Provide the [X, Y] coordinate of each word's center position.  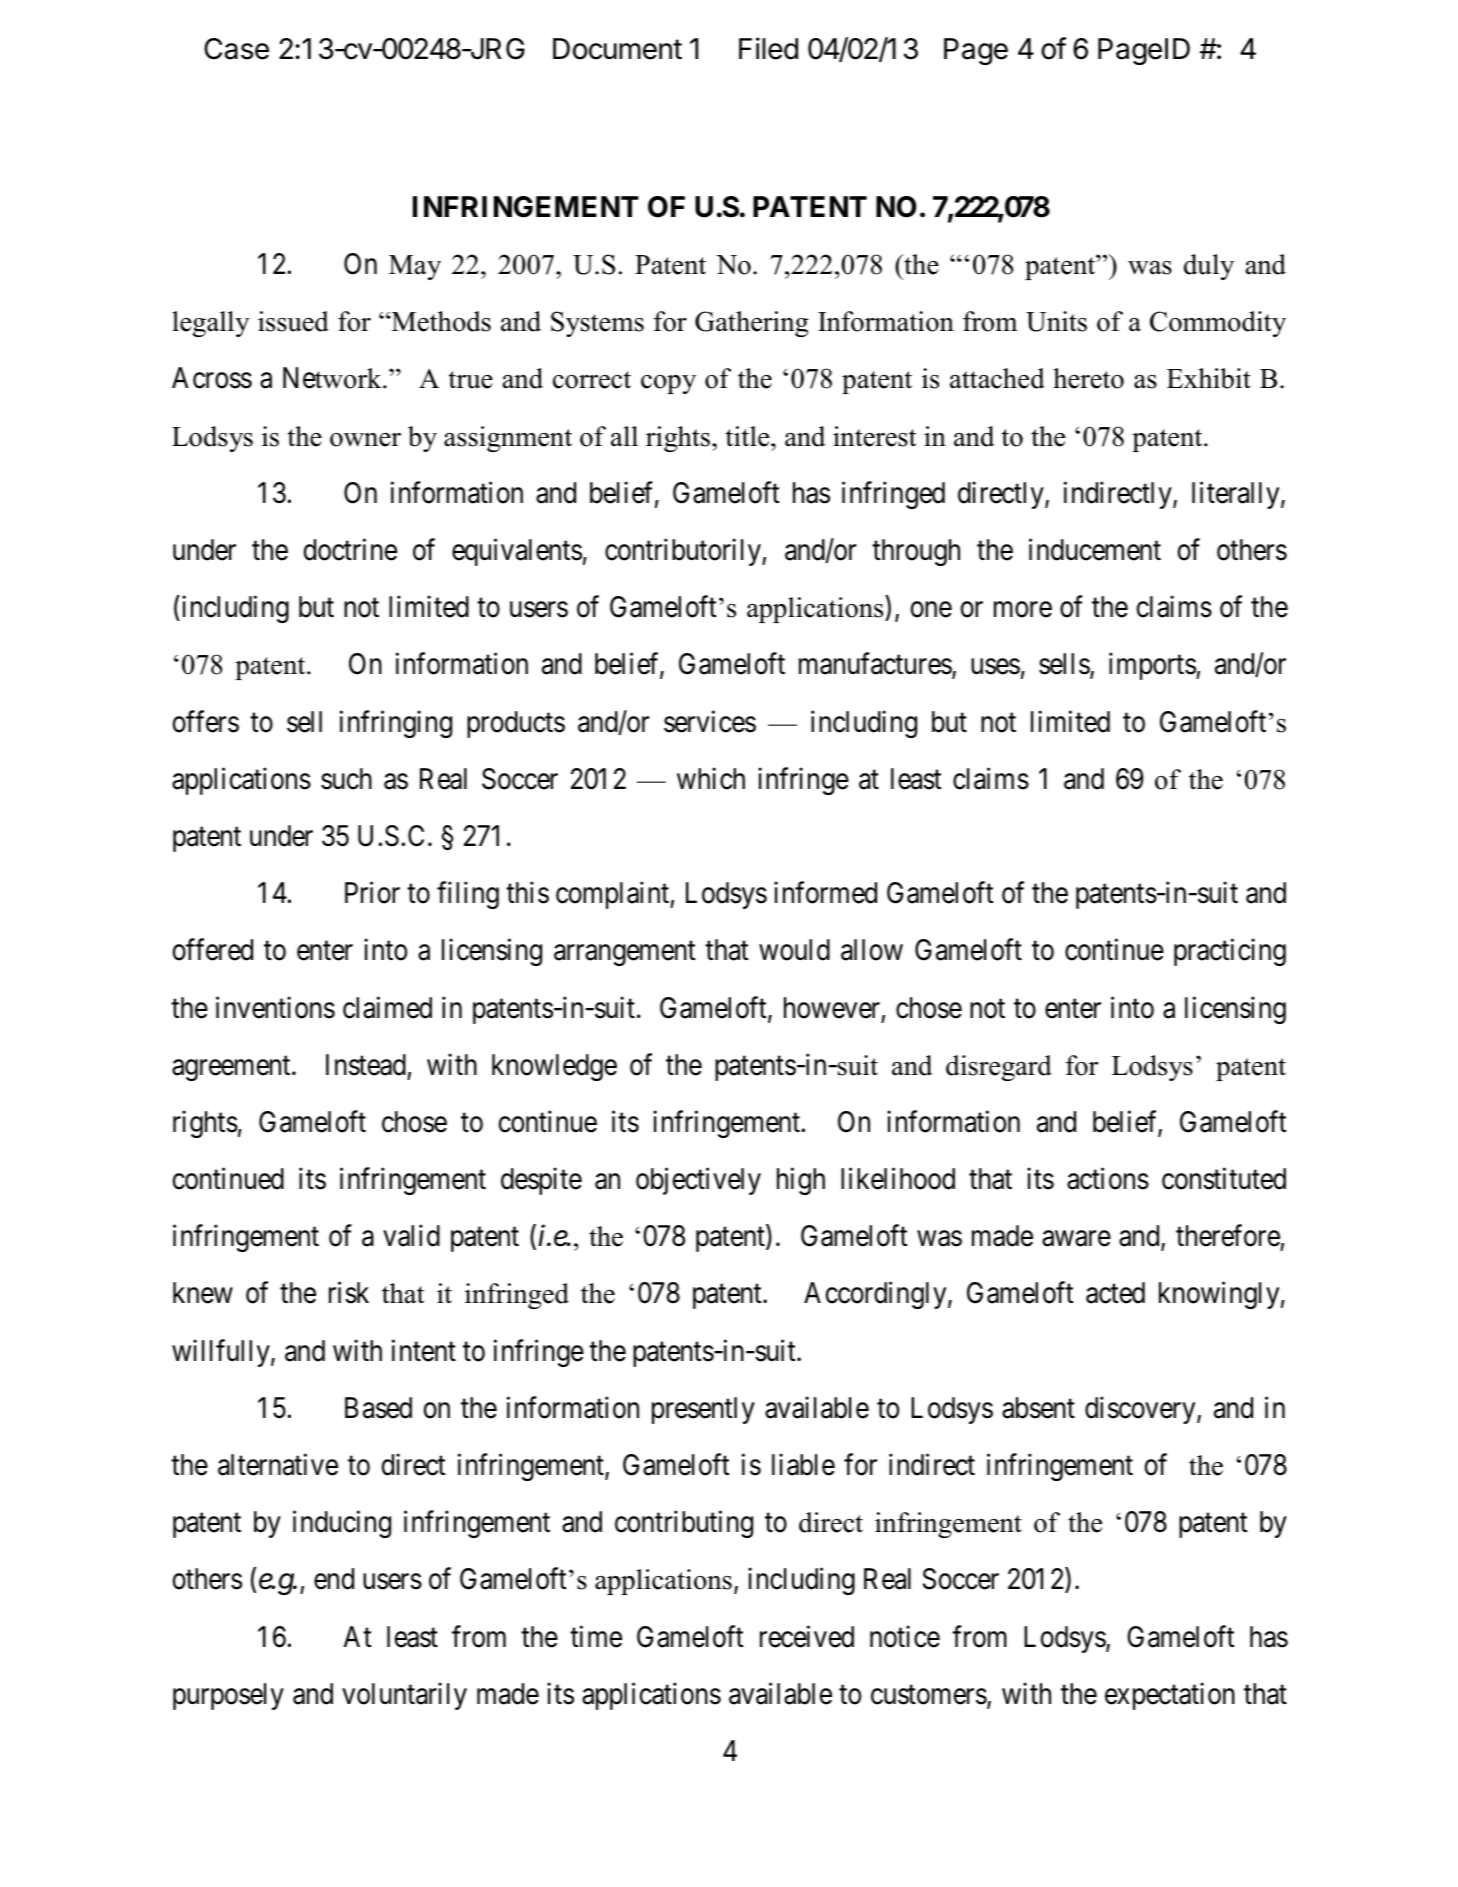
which [711, 778]
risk [349, 1293]
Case [236, 49]
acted [1115, 1293]
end [334, 1579]
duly [1209, 267]
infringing [396, 724]
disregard [999, 1068]
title [749, 436]
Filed [768, 48]
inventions [275, 1007]
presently [703, 1410]
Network [333, 378]
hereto [1088, 378]
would [794, 950]
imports [1153, 666]
